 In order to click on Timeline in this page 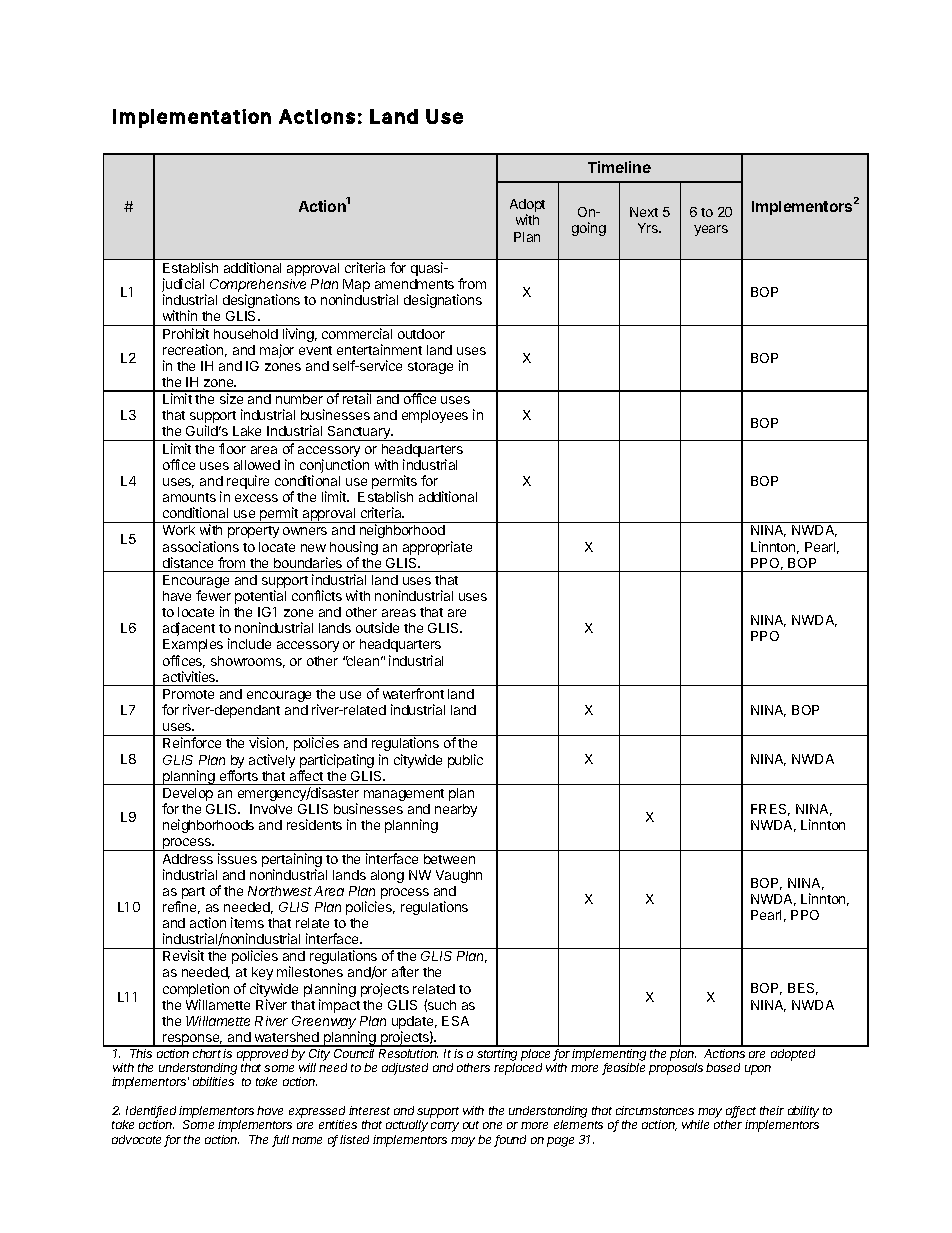, I will do `click(619, 167)`.
